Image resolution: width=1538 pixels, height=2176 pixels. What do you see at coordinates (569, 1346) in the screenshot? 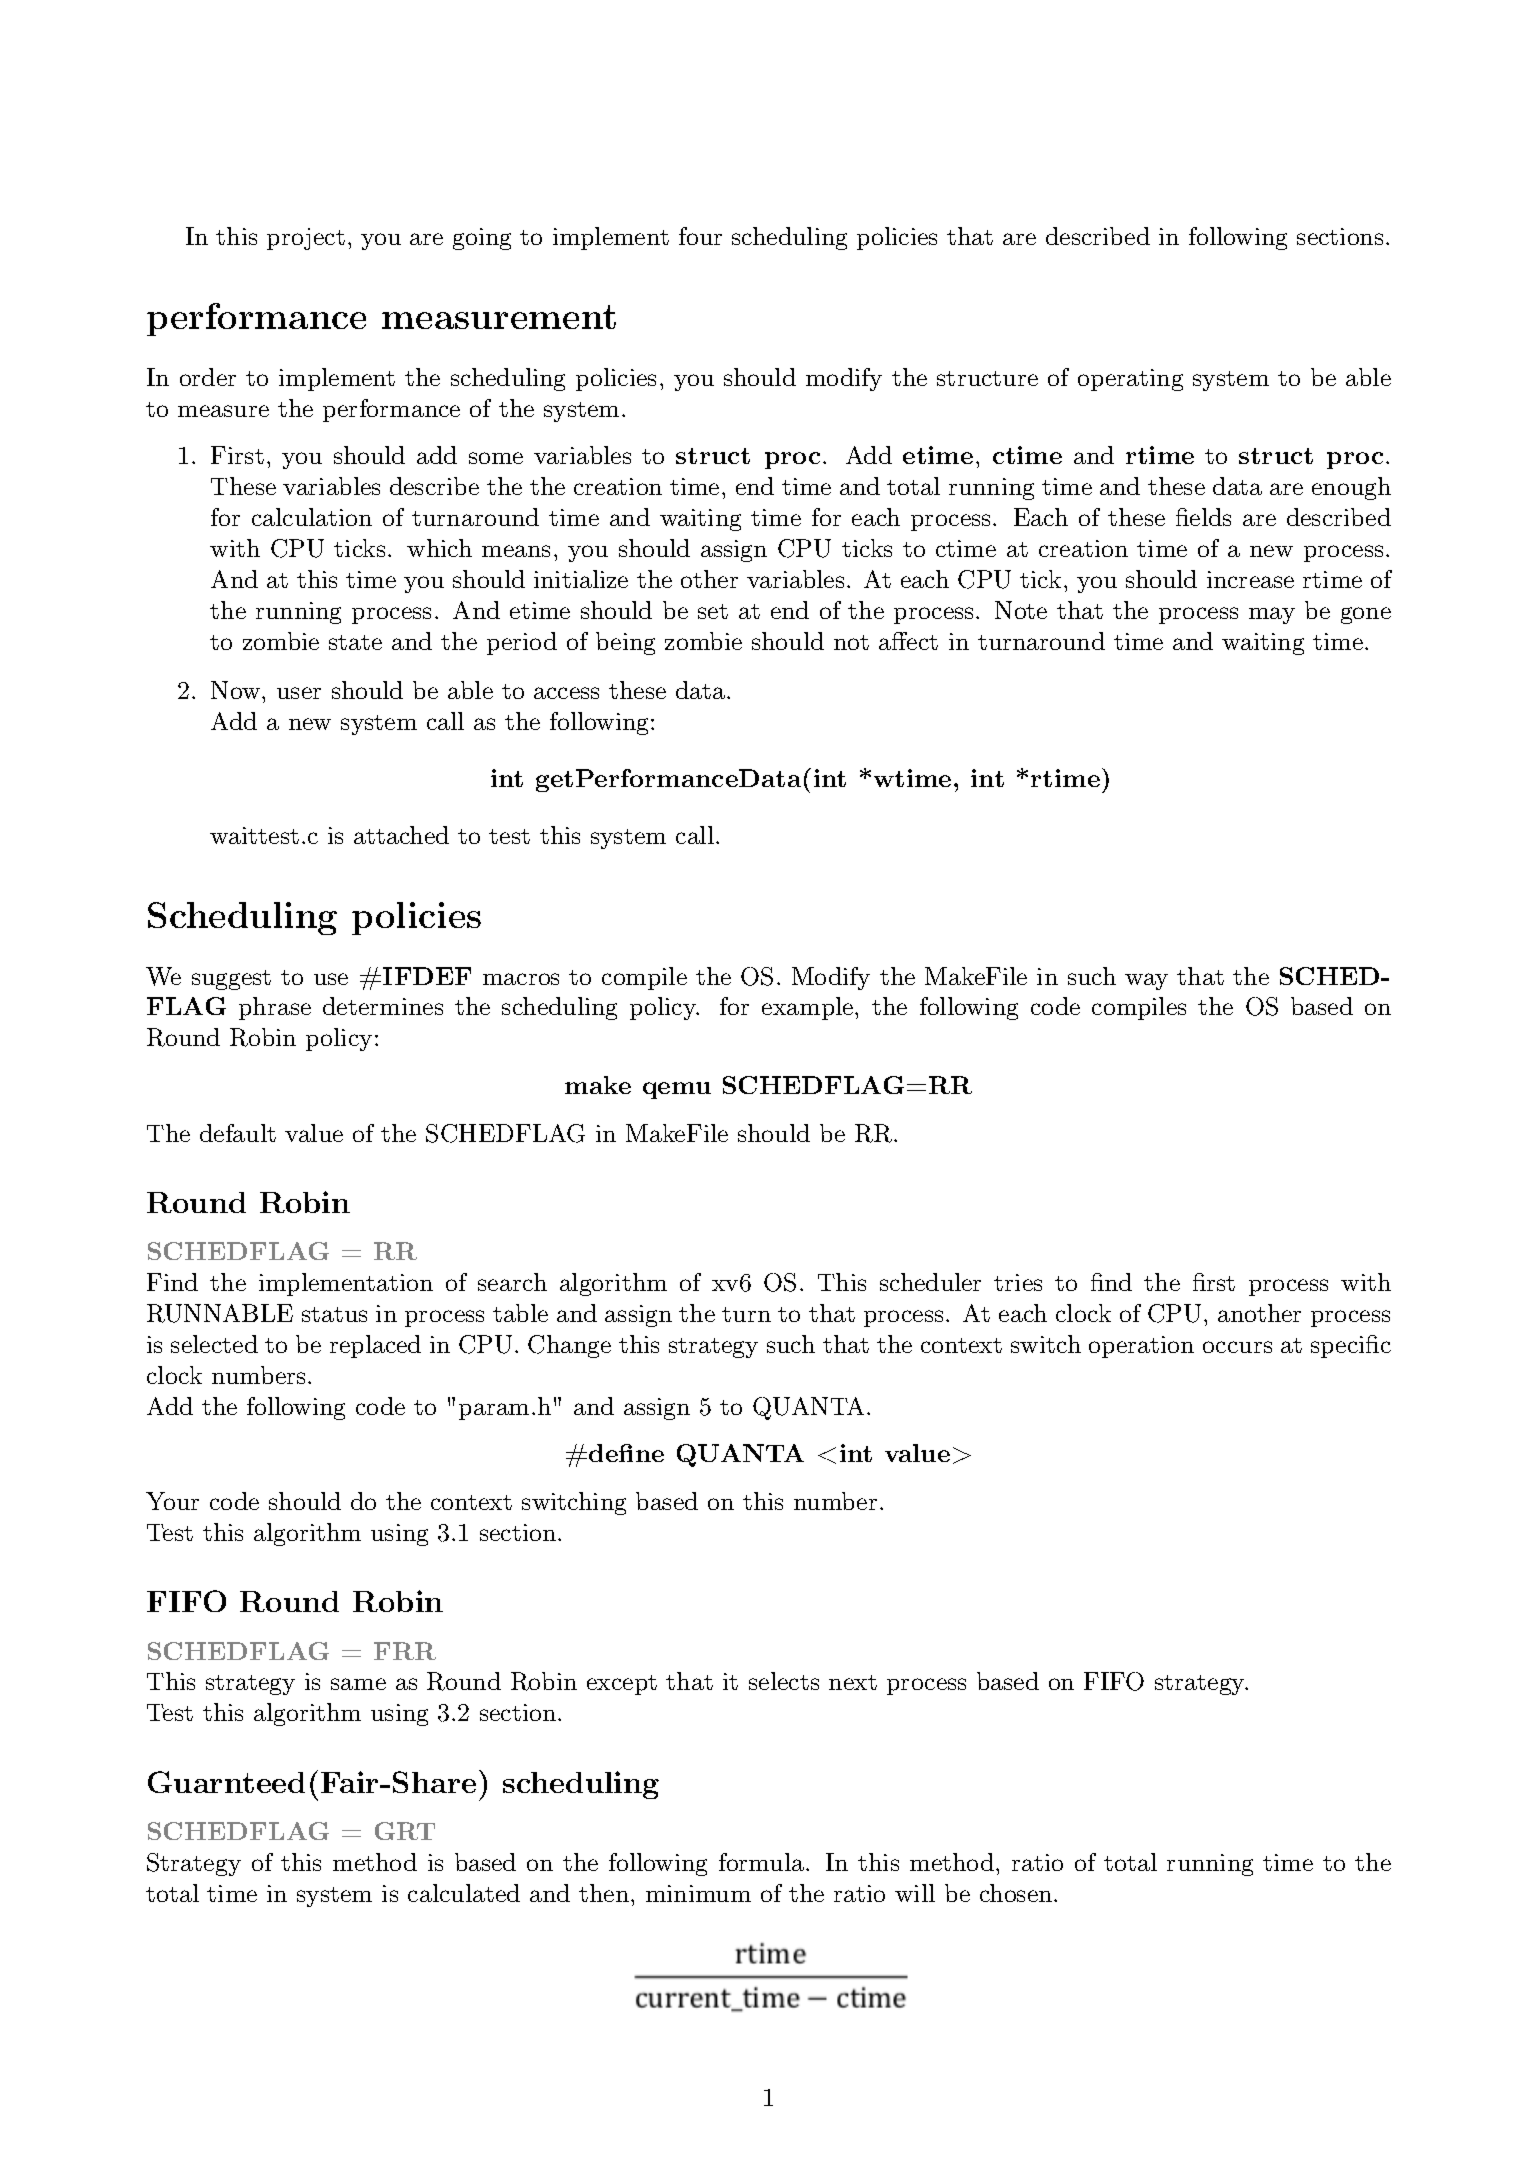
I see `Change` at bounding box center [569, 1346].
